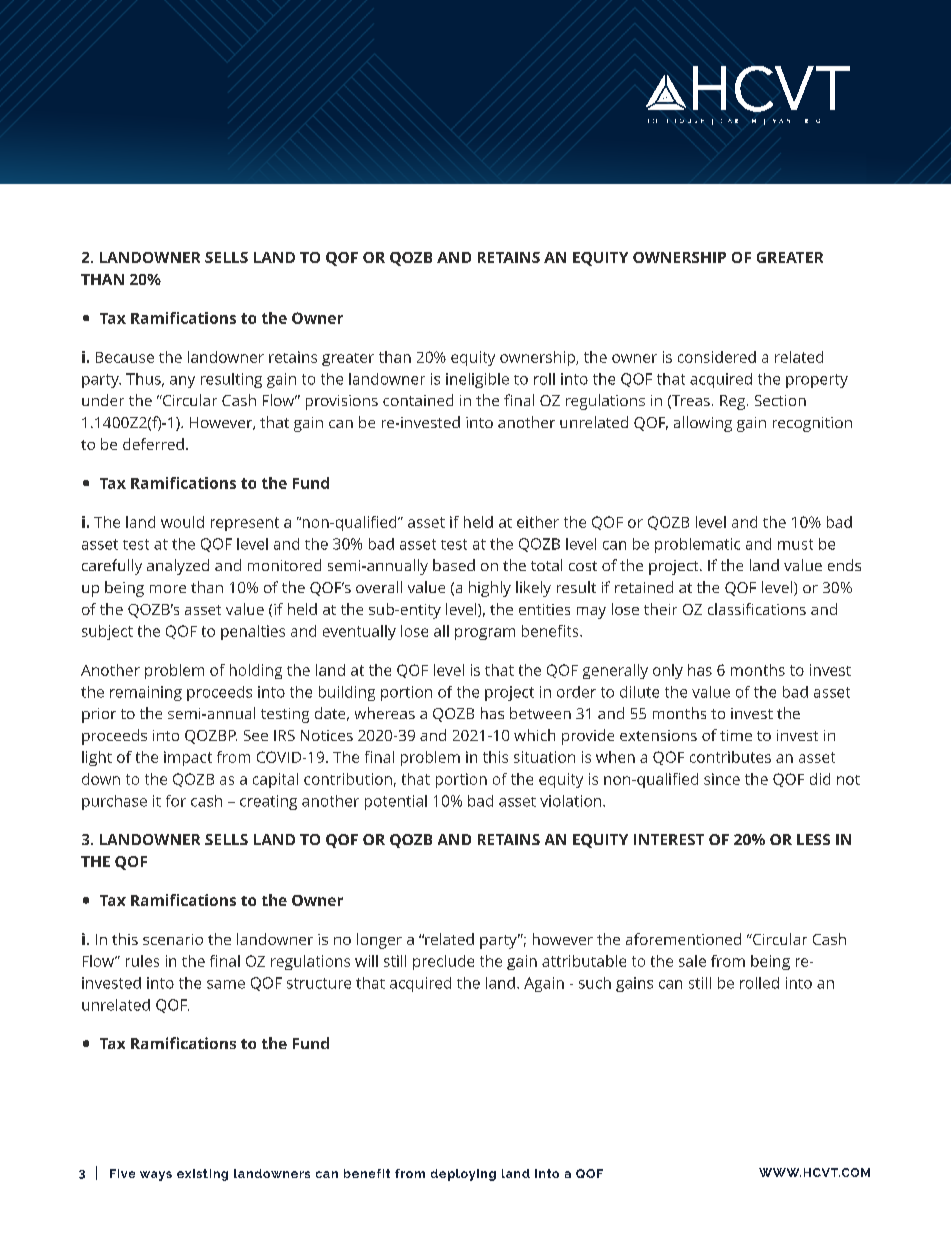 Image resolution: width=952 pixels, height=1233 pixels. I want to click on contributes, so click(730, 757).
